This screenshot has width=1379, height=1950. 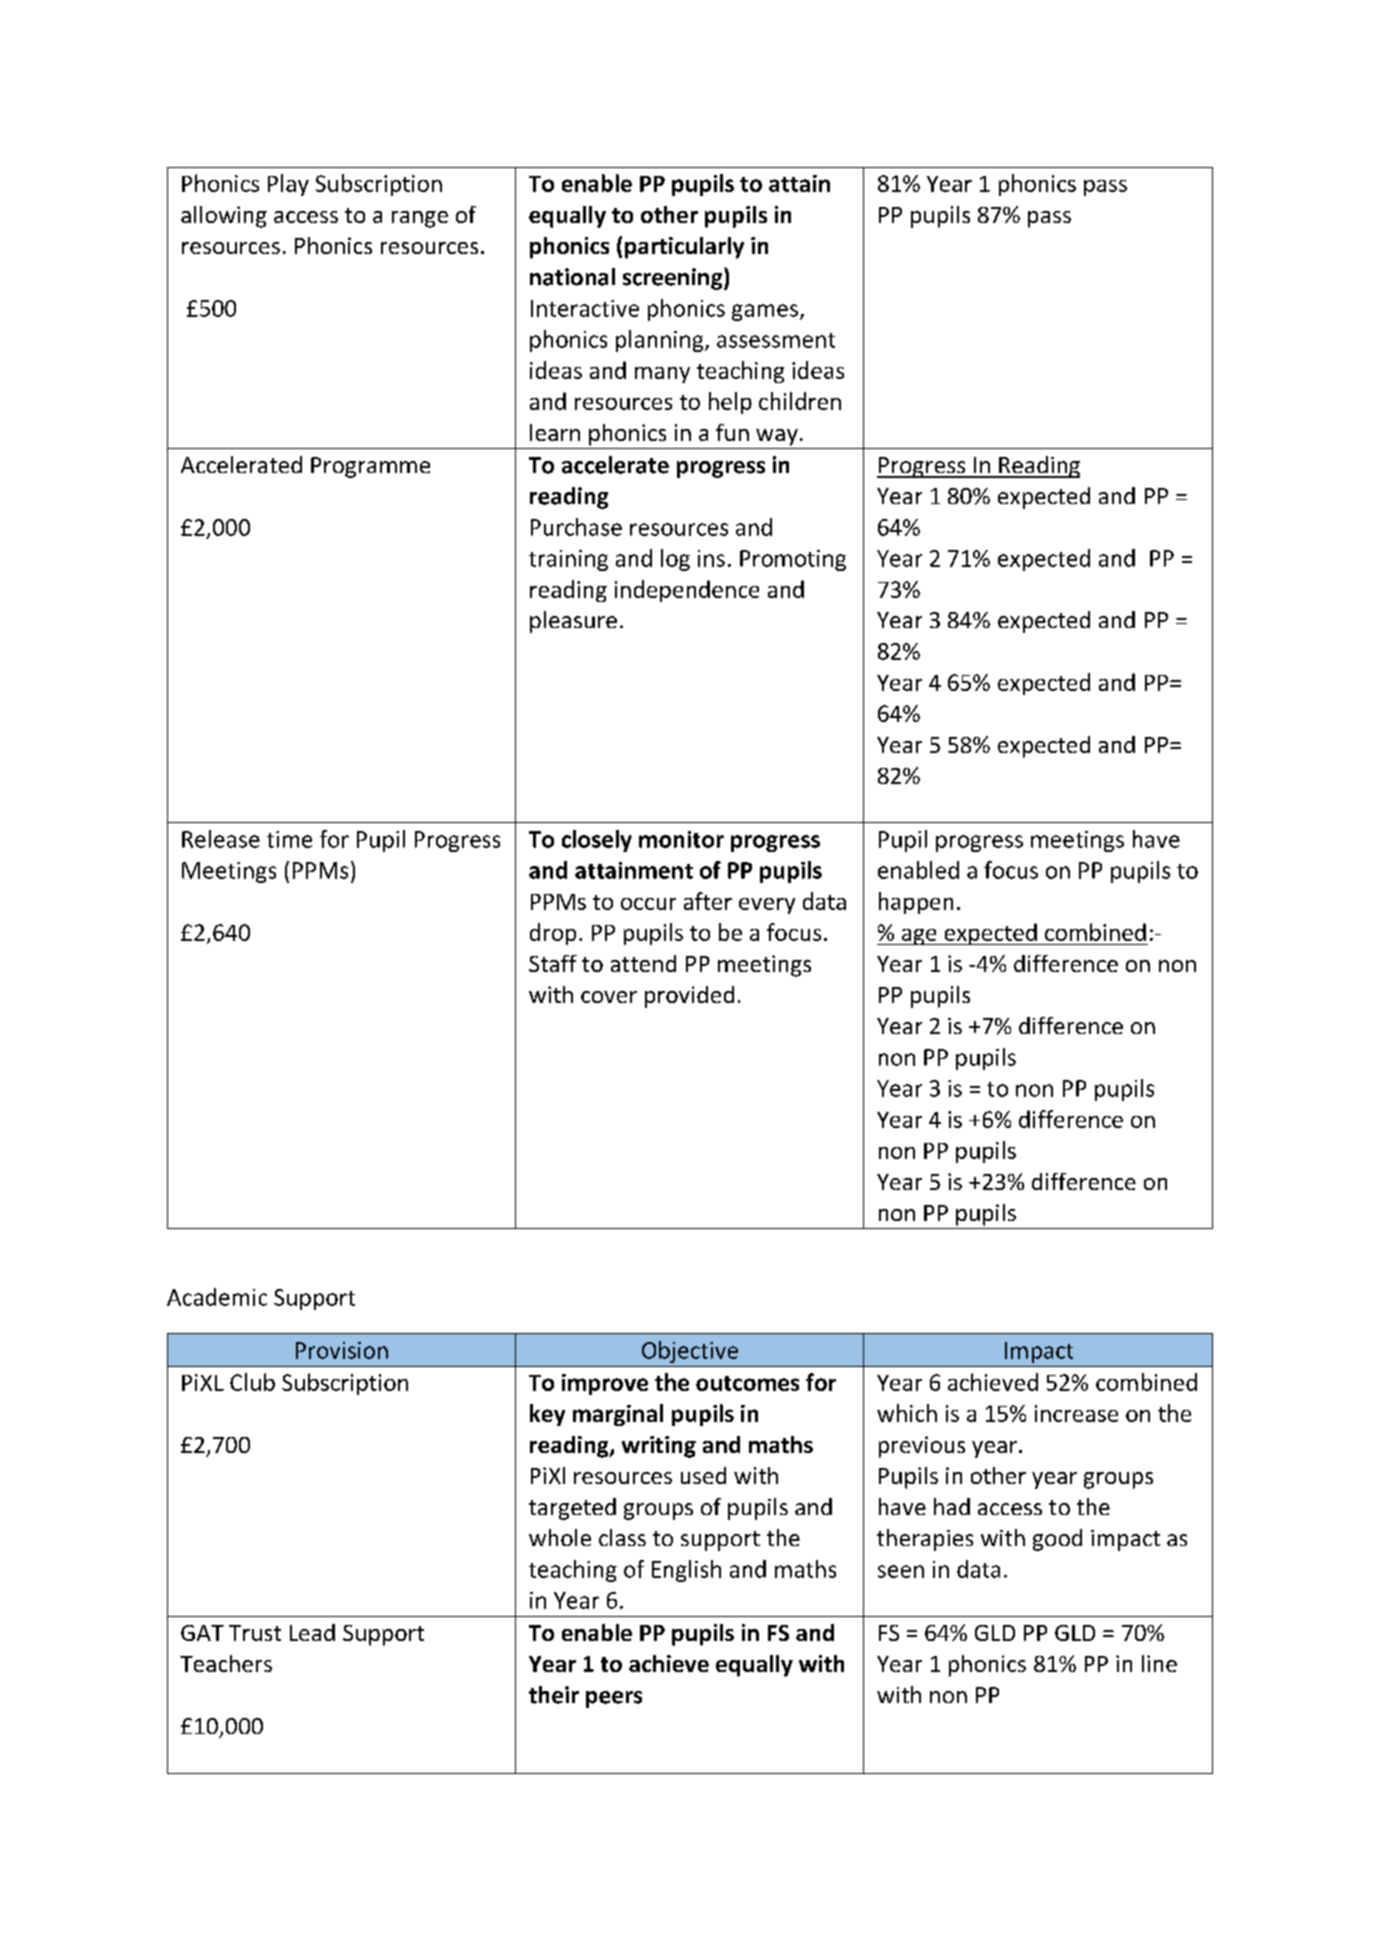 What do you see at coordinates (614, 1699) in the screenshot?
I see `peers` at bounding box center [614, 1699].
